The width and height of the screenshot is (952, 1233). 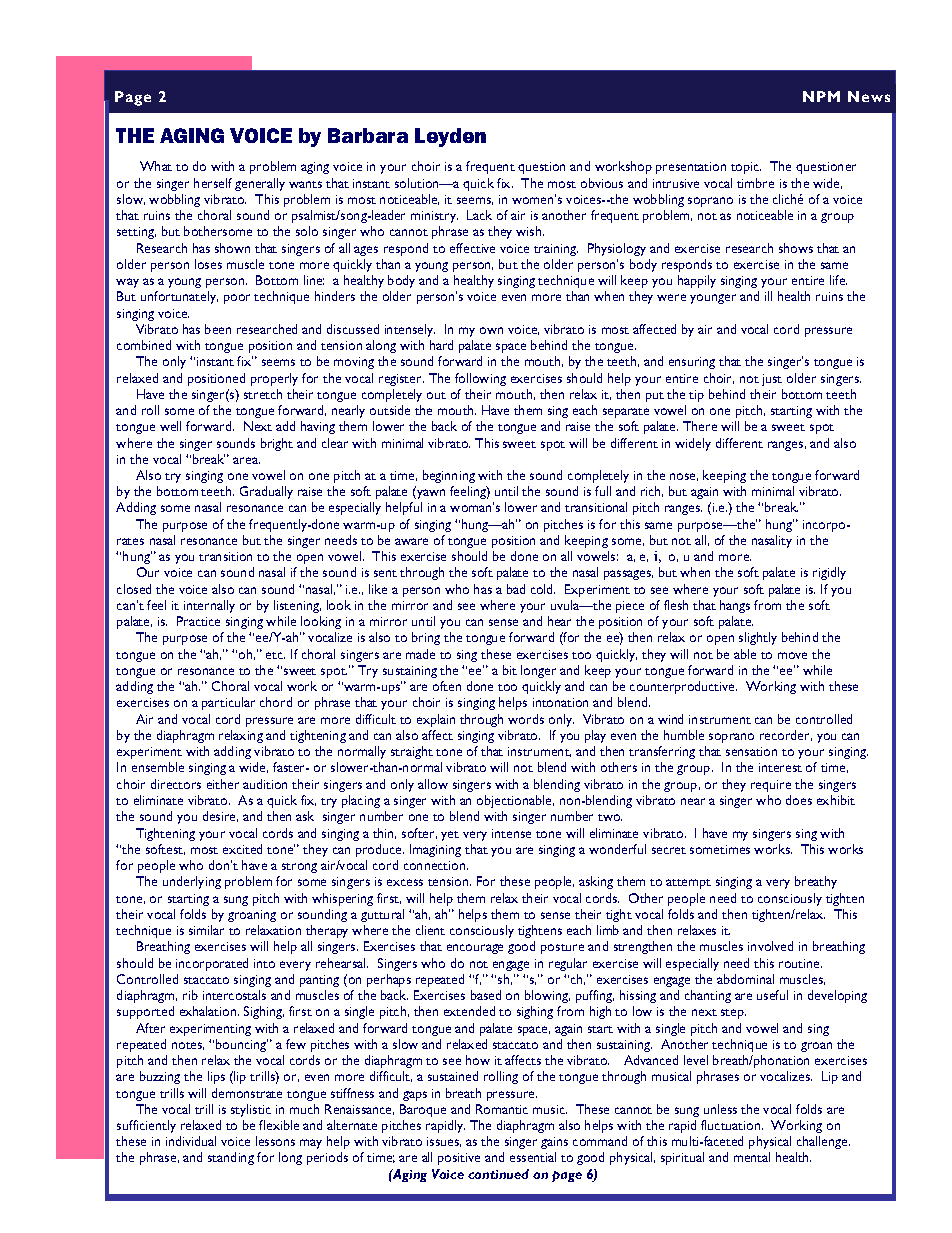 I want to click on herself, so click(x=213, y=183).
